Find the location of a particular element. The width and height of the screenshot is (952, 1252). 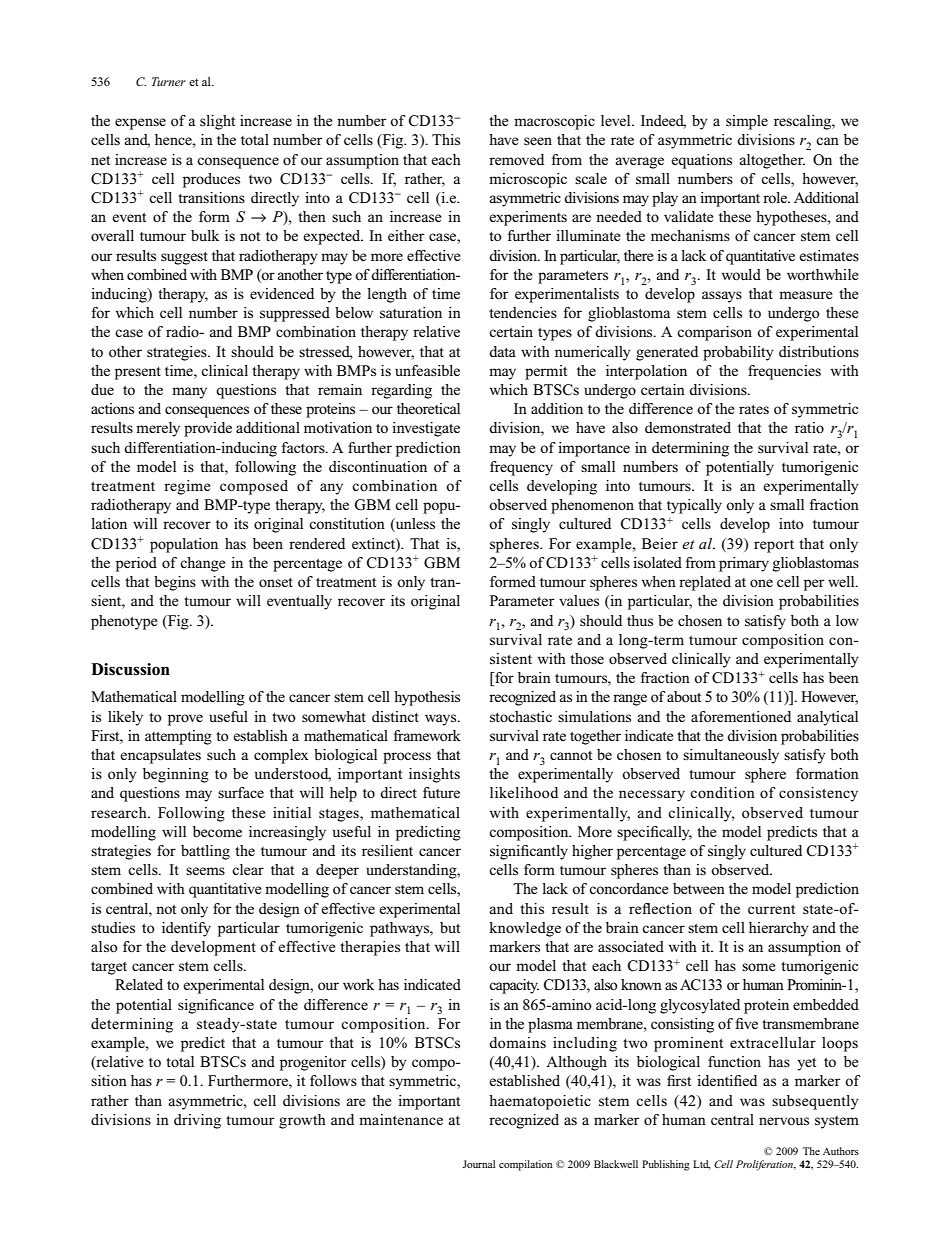

simple is located at coordinates (747, 122).
